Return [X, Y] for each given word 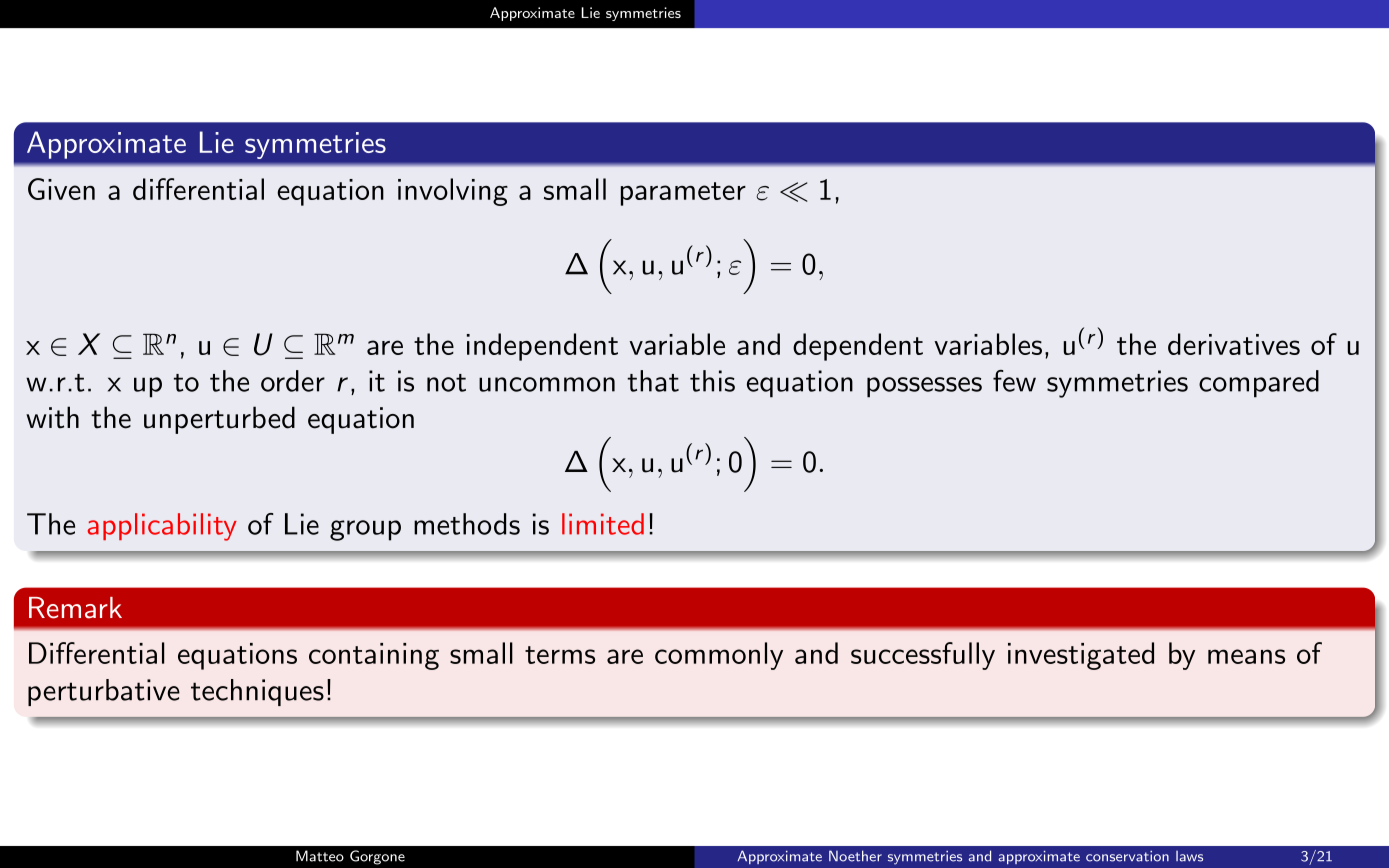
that [653, 381]
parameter [683, 194]
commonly [719, 656]
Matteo [320, 856]
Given [61, 189]
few [1014, 381]
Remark [75, 608]
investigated [1081, 656]
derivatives [1234, 344]
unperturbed [219, 420]
